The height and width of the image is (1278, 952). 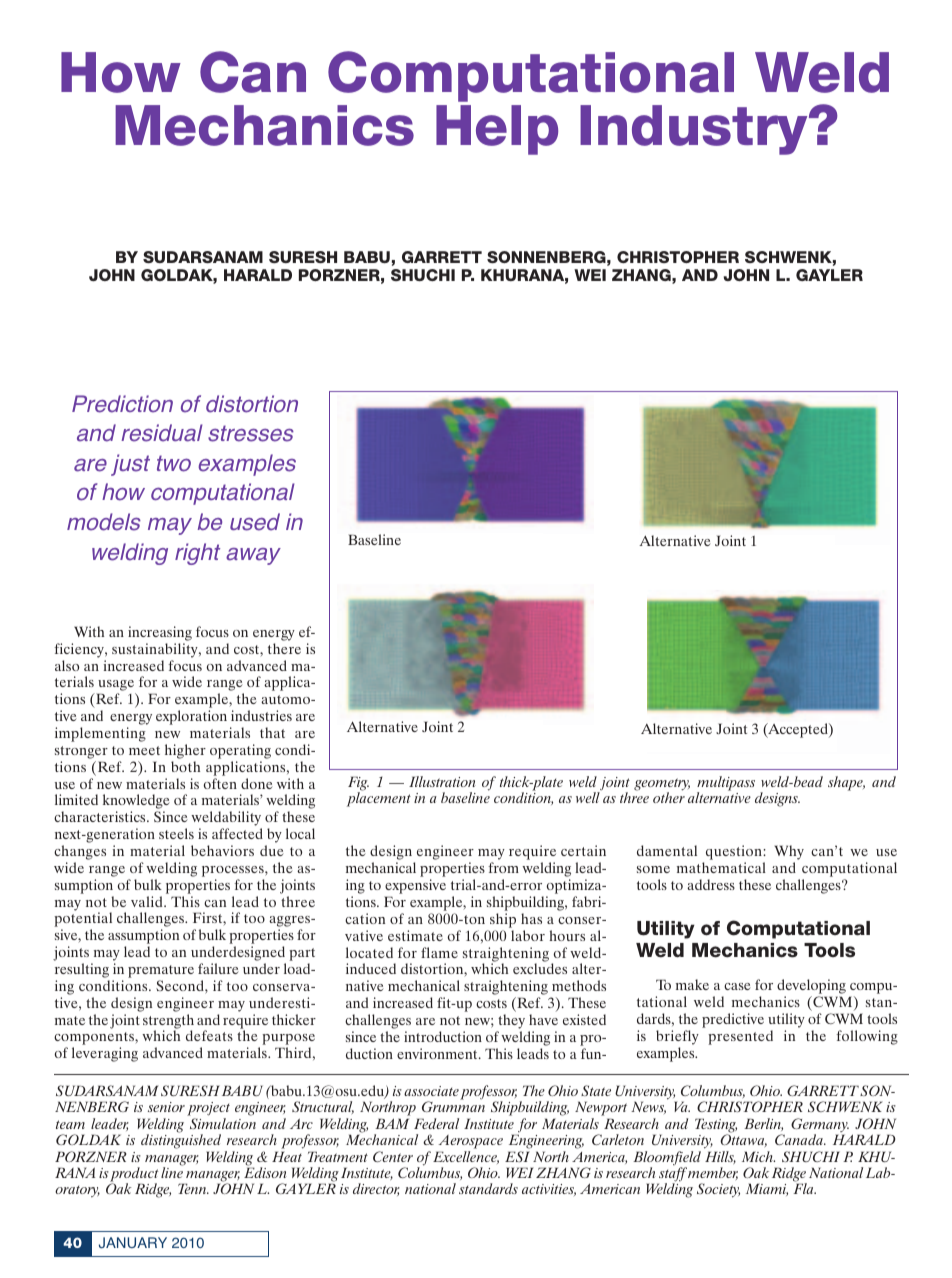 I want to click on Miami, so click(x=767, y=1189).
